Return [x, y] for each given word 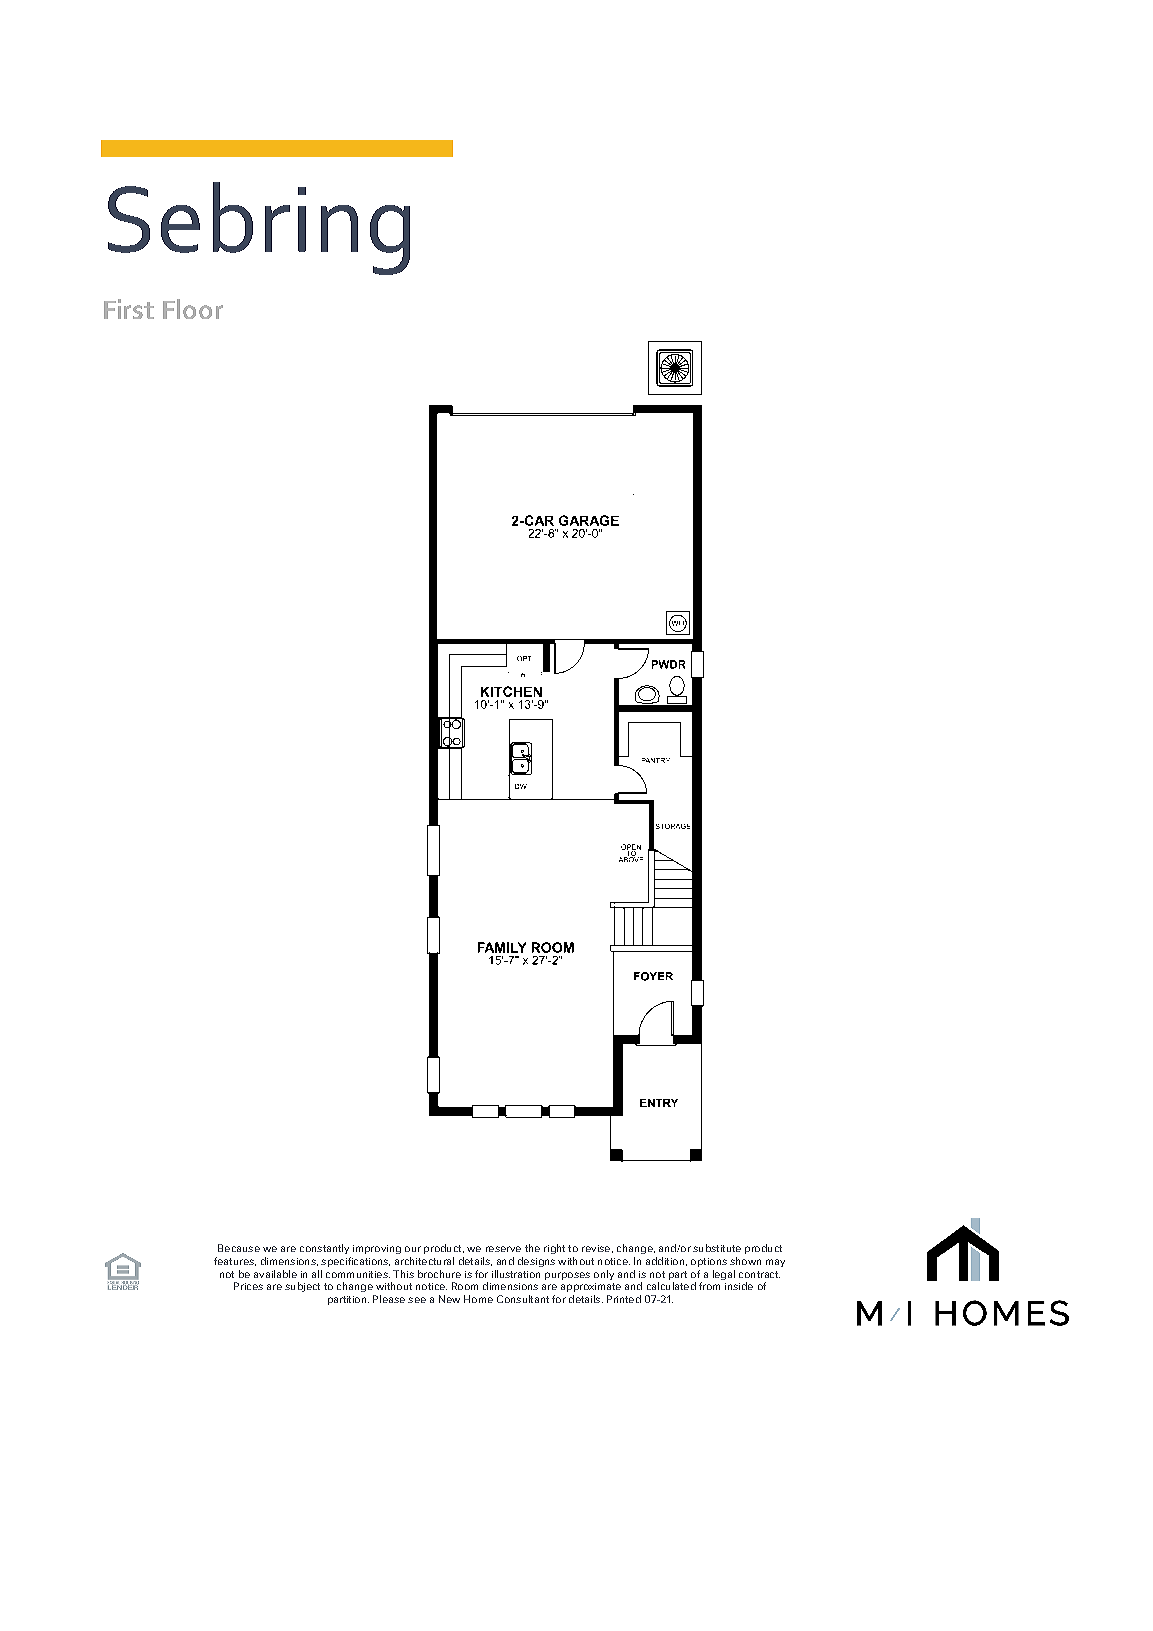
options [709, 1262]
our [413, 1249]
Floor [193, 309]
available [275, 1274]
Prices [248, 1286]
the [532, 1248]
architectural [424, 1261]
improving [377, 1249]
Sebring [259, 228]
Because [239, 1248]
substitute [717, 1248]
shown [745, 1261]
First [129, 309]
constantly [324, 1249]
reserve [503, 1249]
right [554, 1249]
